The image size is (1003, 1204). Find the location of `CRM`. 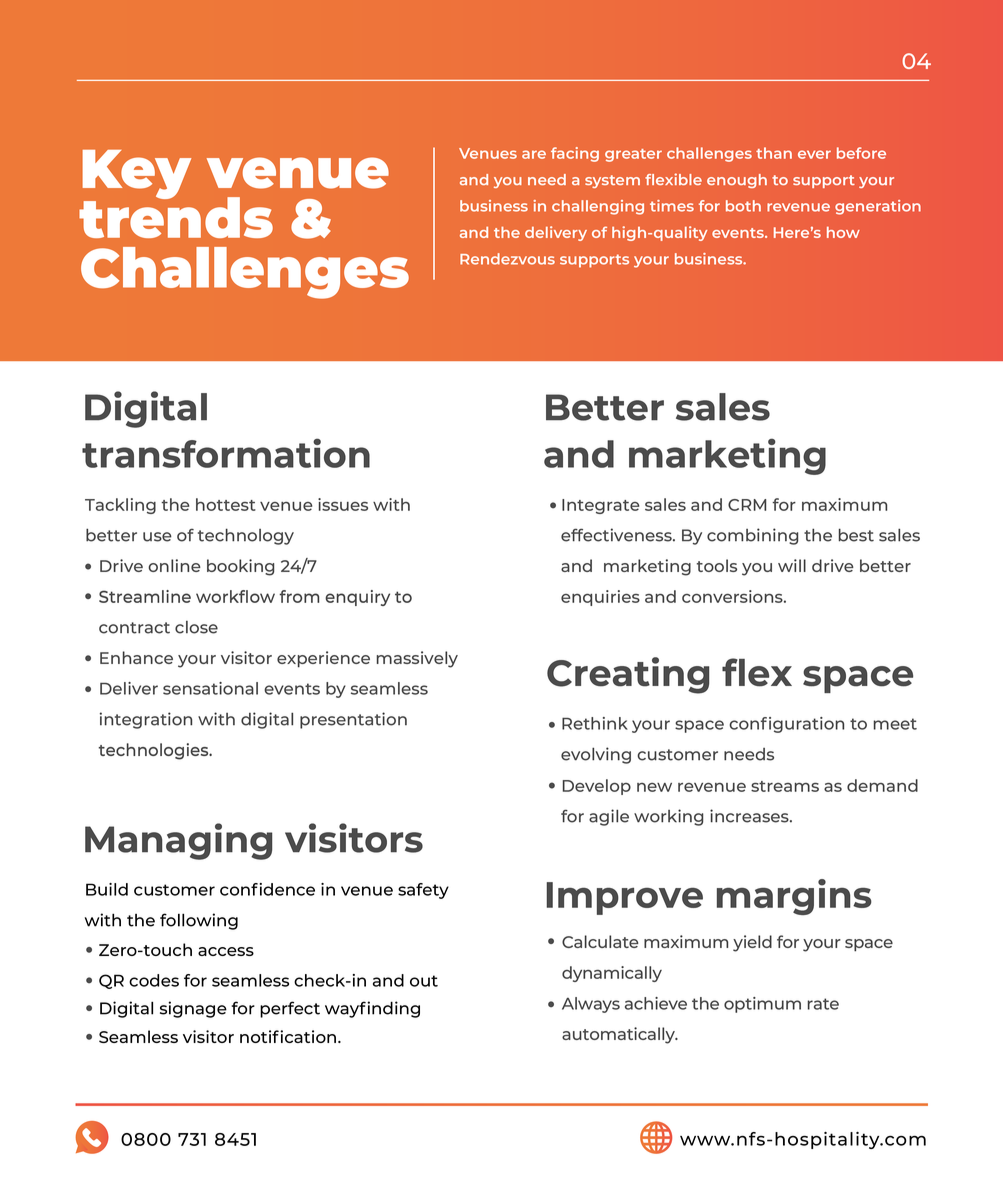

CRM is located at coordinates (747, 505).
